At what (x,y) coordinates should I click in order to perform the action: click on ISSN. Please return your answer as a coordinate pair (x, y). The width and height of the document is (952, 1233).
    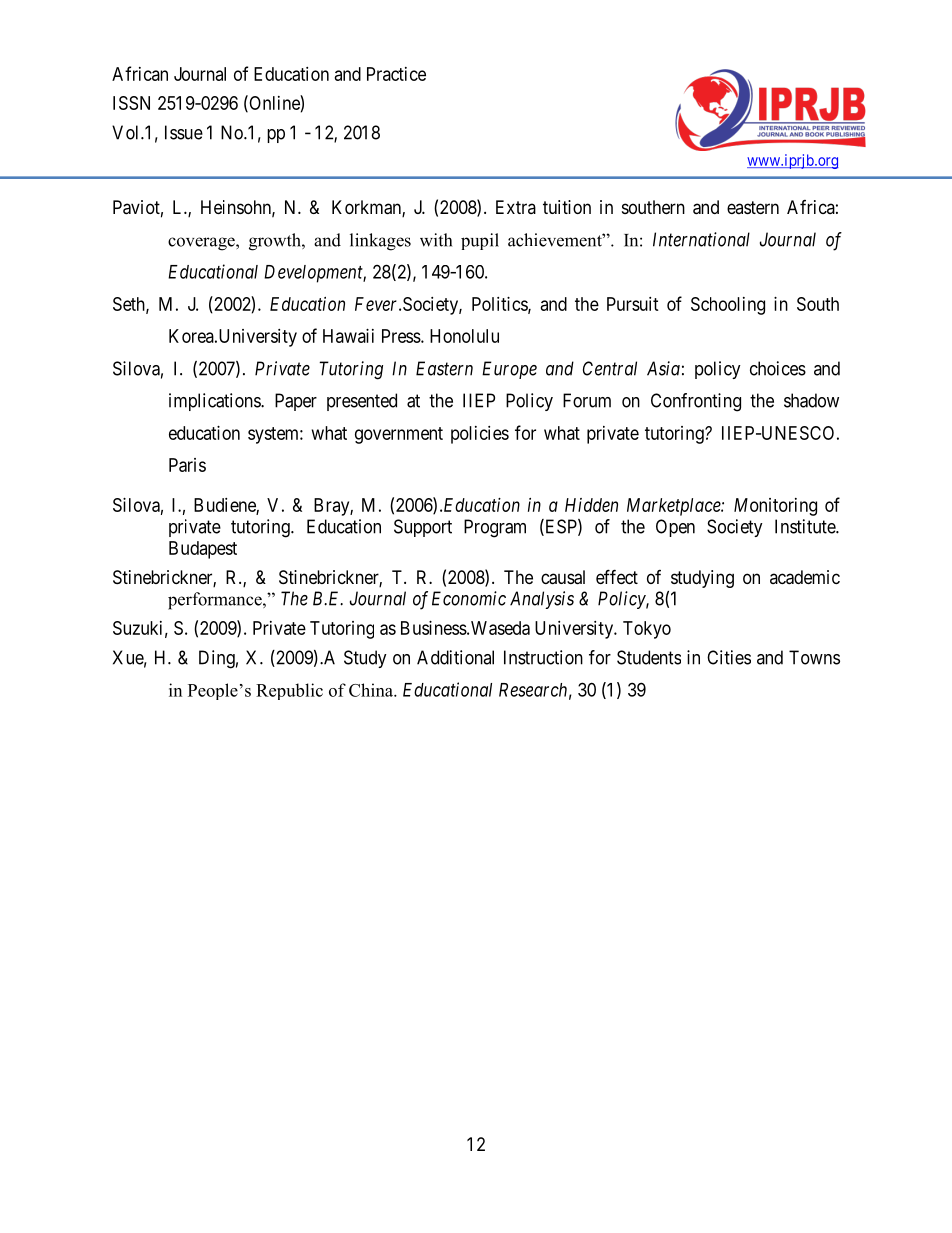
    Looking at the image, I should click on (131, 103).
